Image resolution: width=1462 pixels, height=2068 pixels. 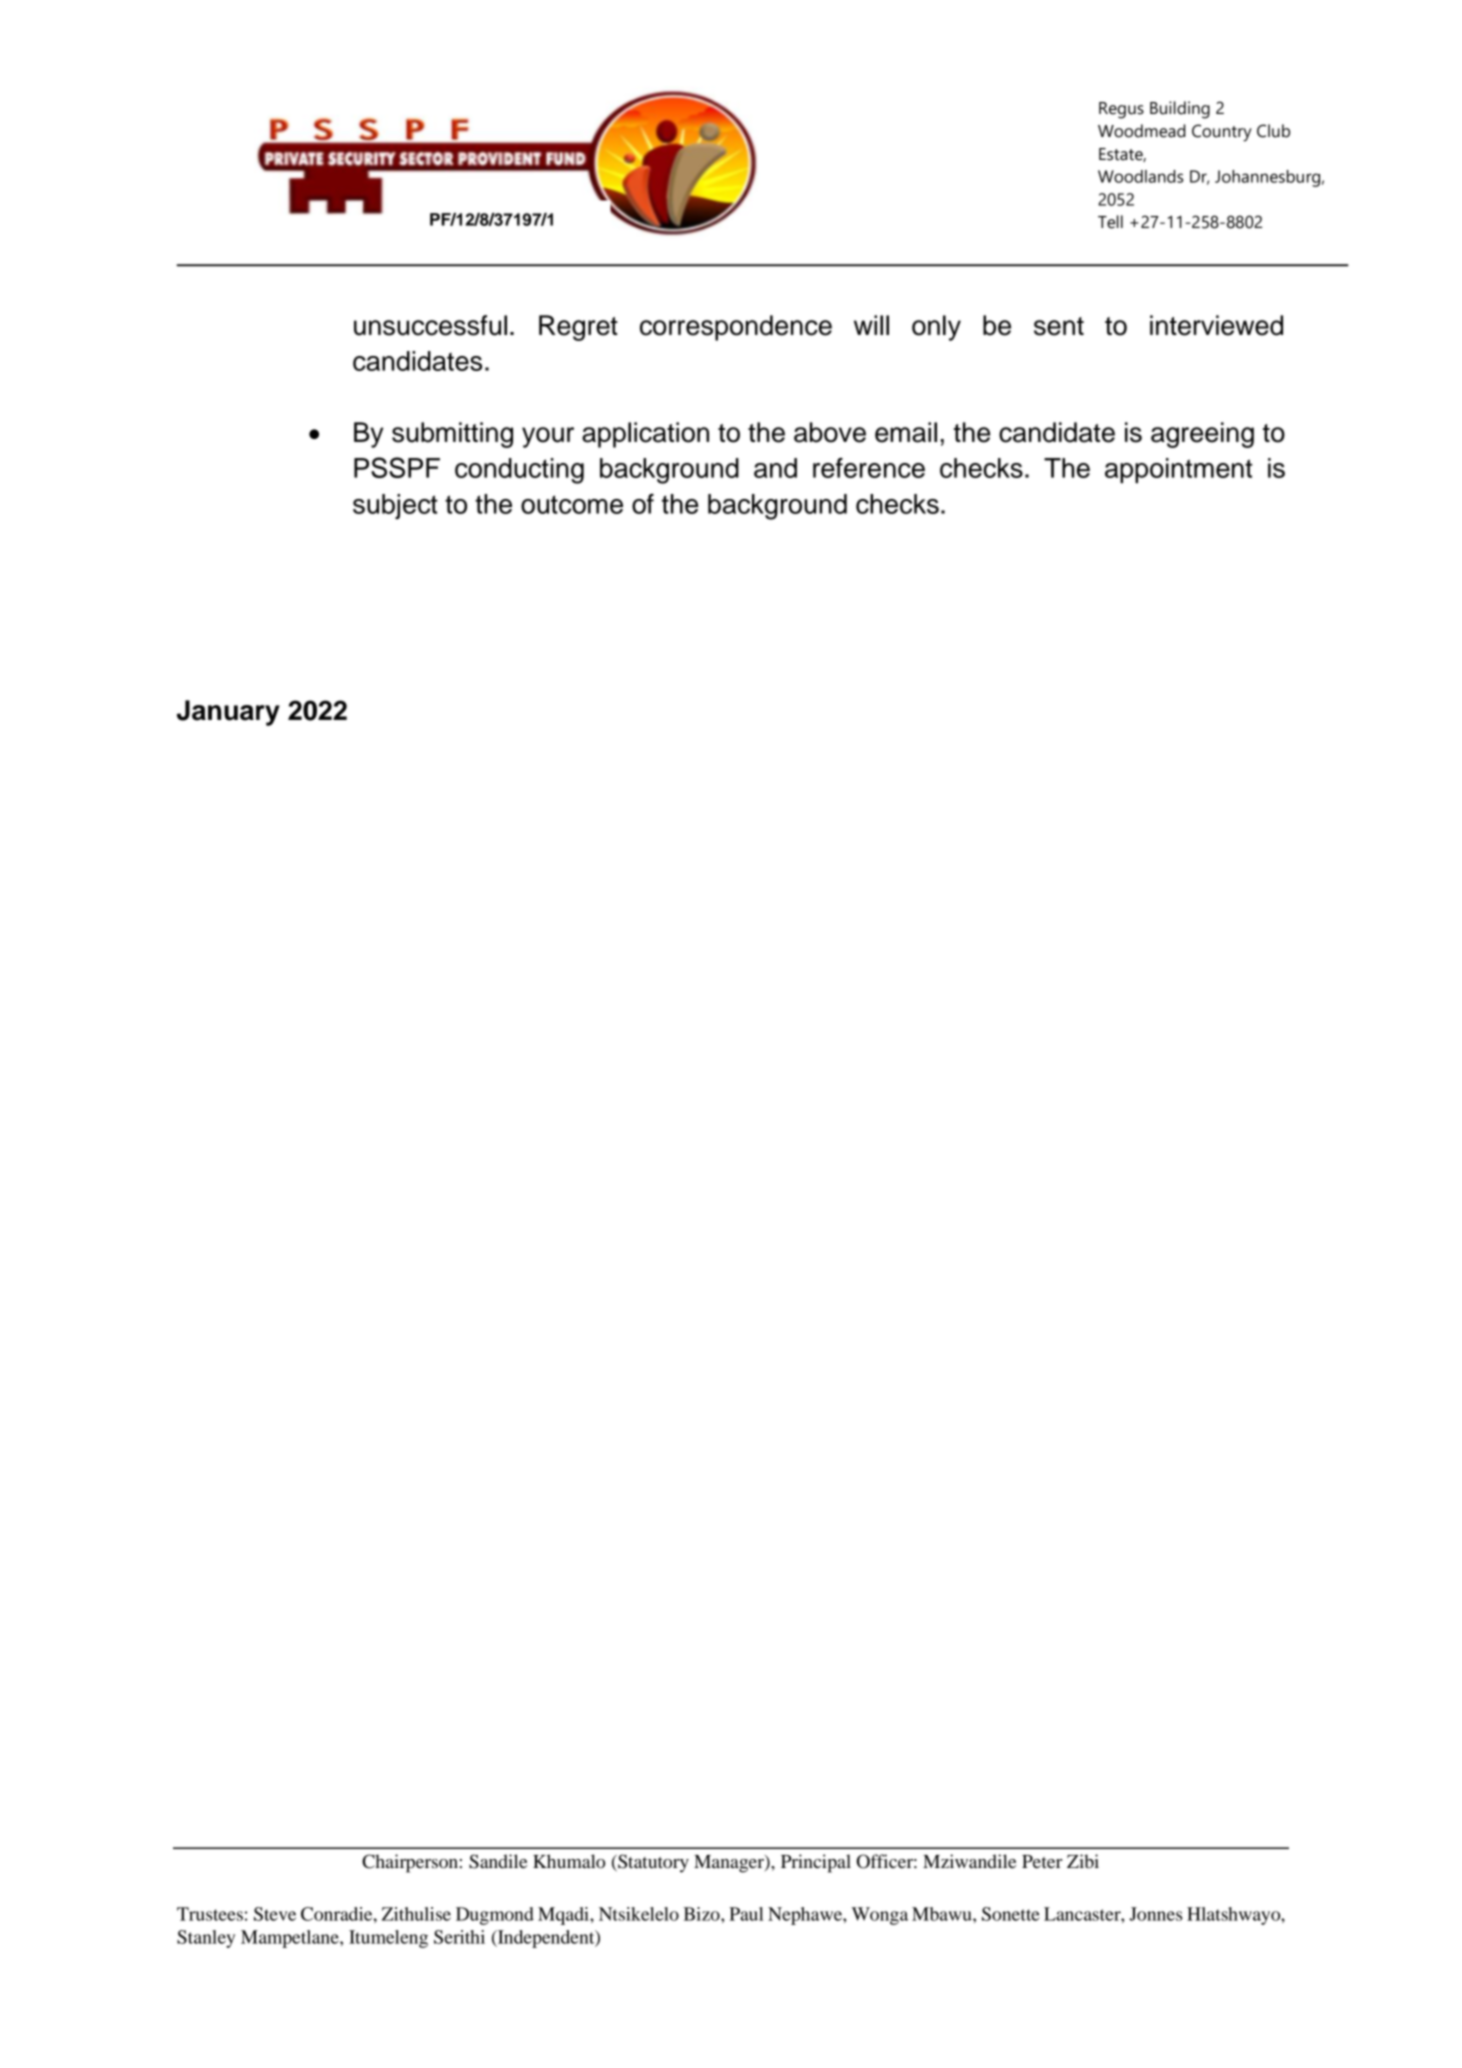 I want to click on outcome, so click(x=572, y=504).
